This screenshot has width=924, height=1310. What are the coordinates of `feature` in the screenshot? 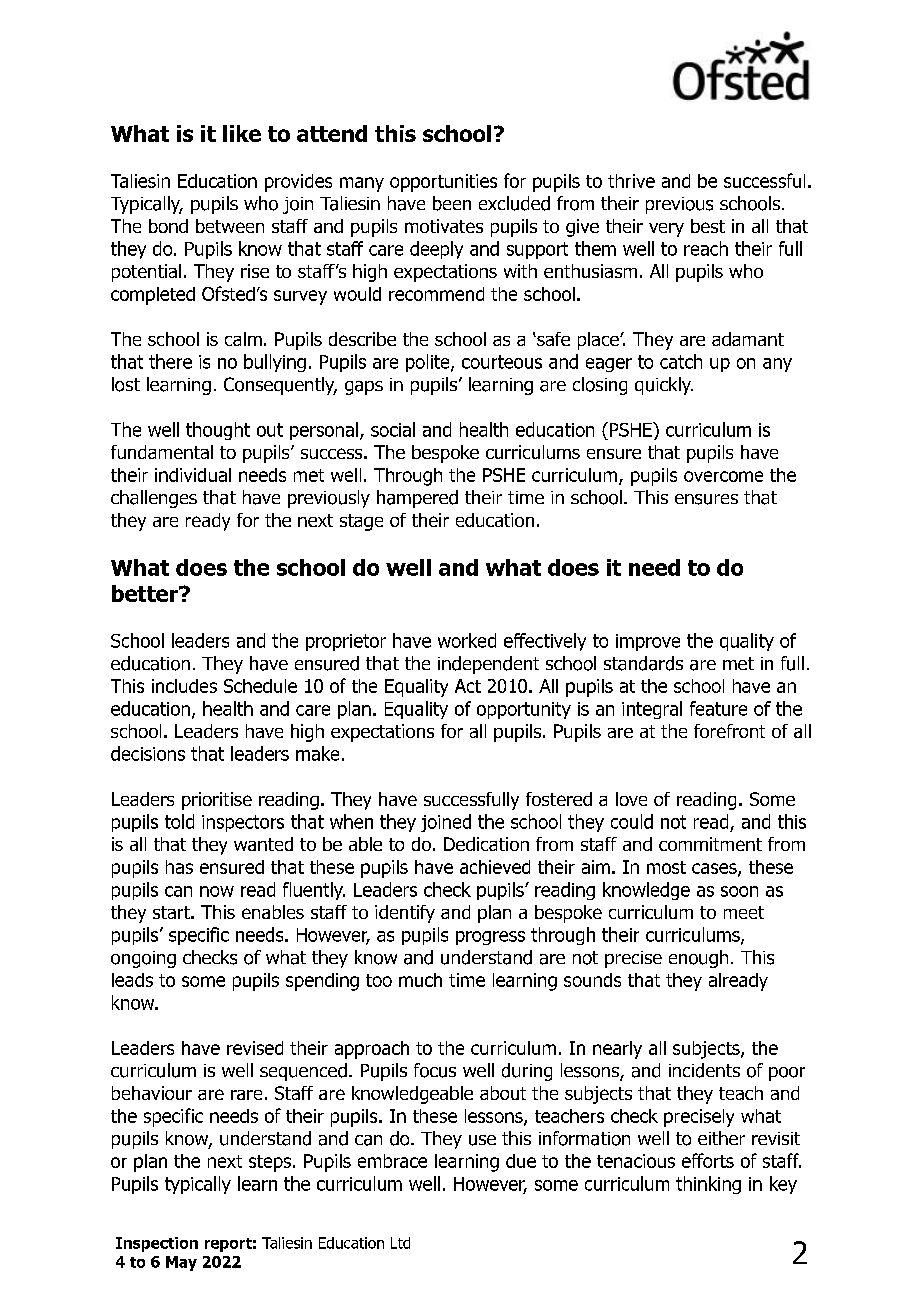 It's located at (718, 708).
